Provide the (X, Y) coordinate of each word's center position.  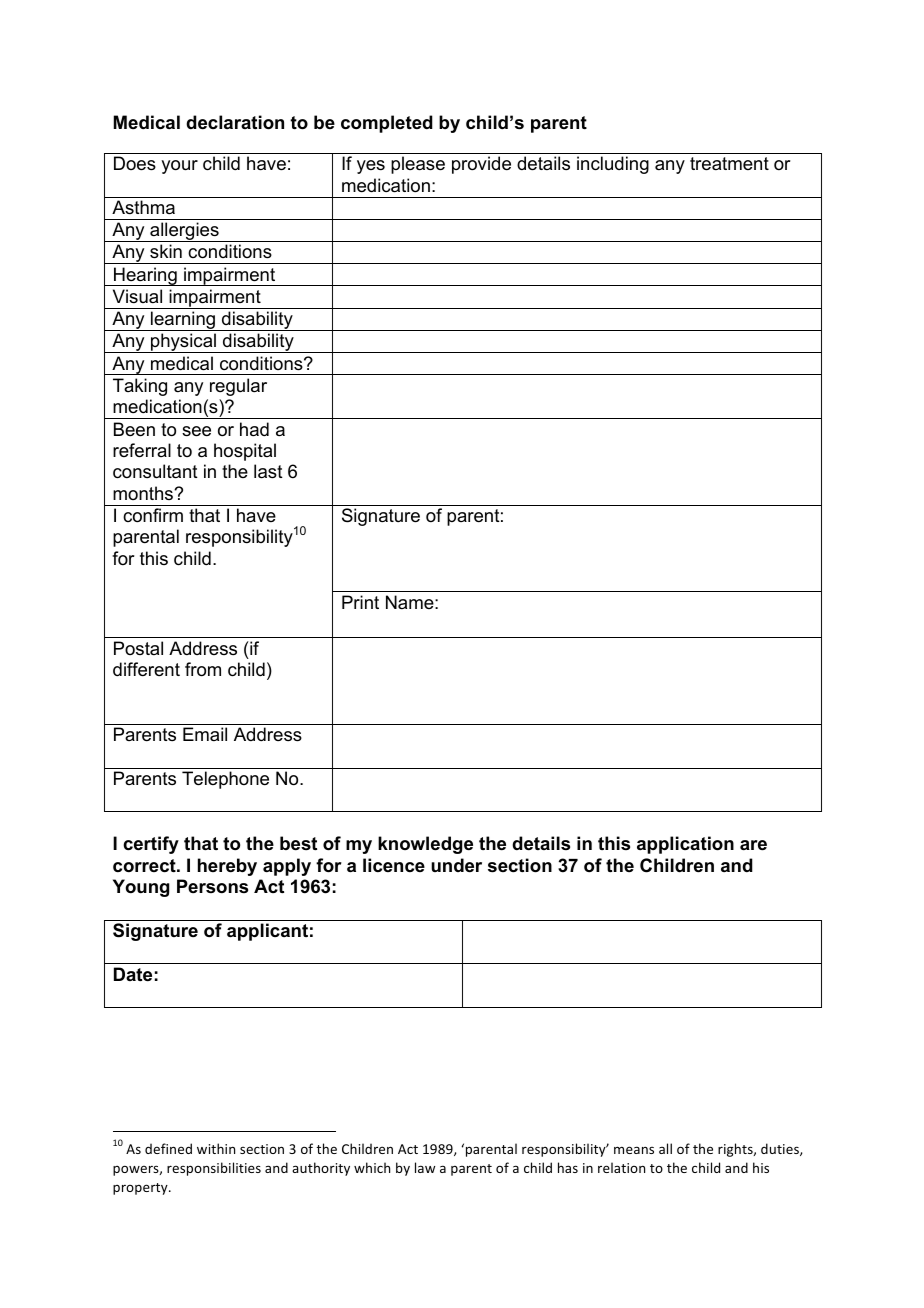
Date (133, 974)
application (685, 845)
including (613, 165)
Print (360, 602)
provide (481, 165)
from (203, 669)
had (254, 429)
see (196, 431)
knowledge (425, 845)
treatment (729, 164)
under (456, 865)
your (179, 167)
